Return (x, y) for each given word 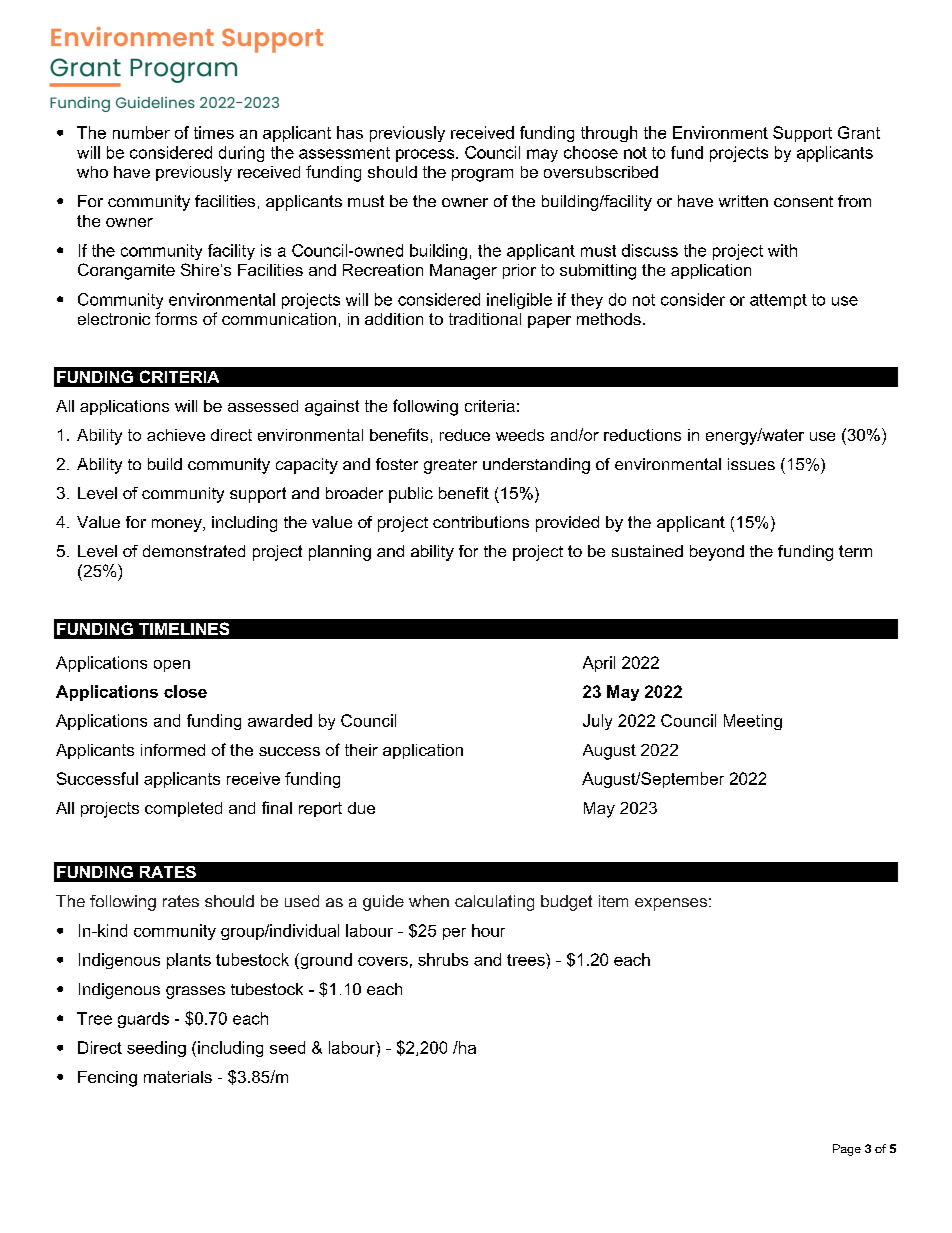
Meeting (753, 722)
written (743, 201)
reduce (465, 435)
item (613, 901)
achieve (176, 435)
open (172, 666)
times (214, 132)
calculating (494, 903)
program (482, 175)
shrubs (443, 959)
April (599, 664)
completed (183, 809)
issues (751, 464)
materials (178, 1077)
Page (847, 1150)
